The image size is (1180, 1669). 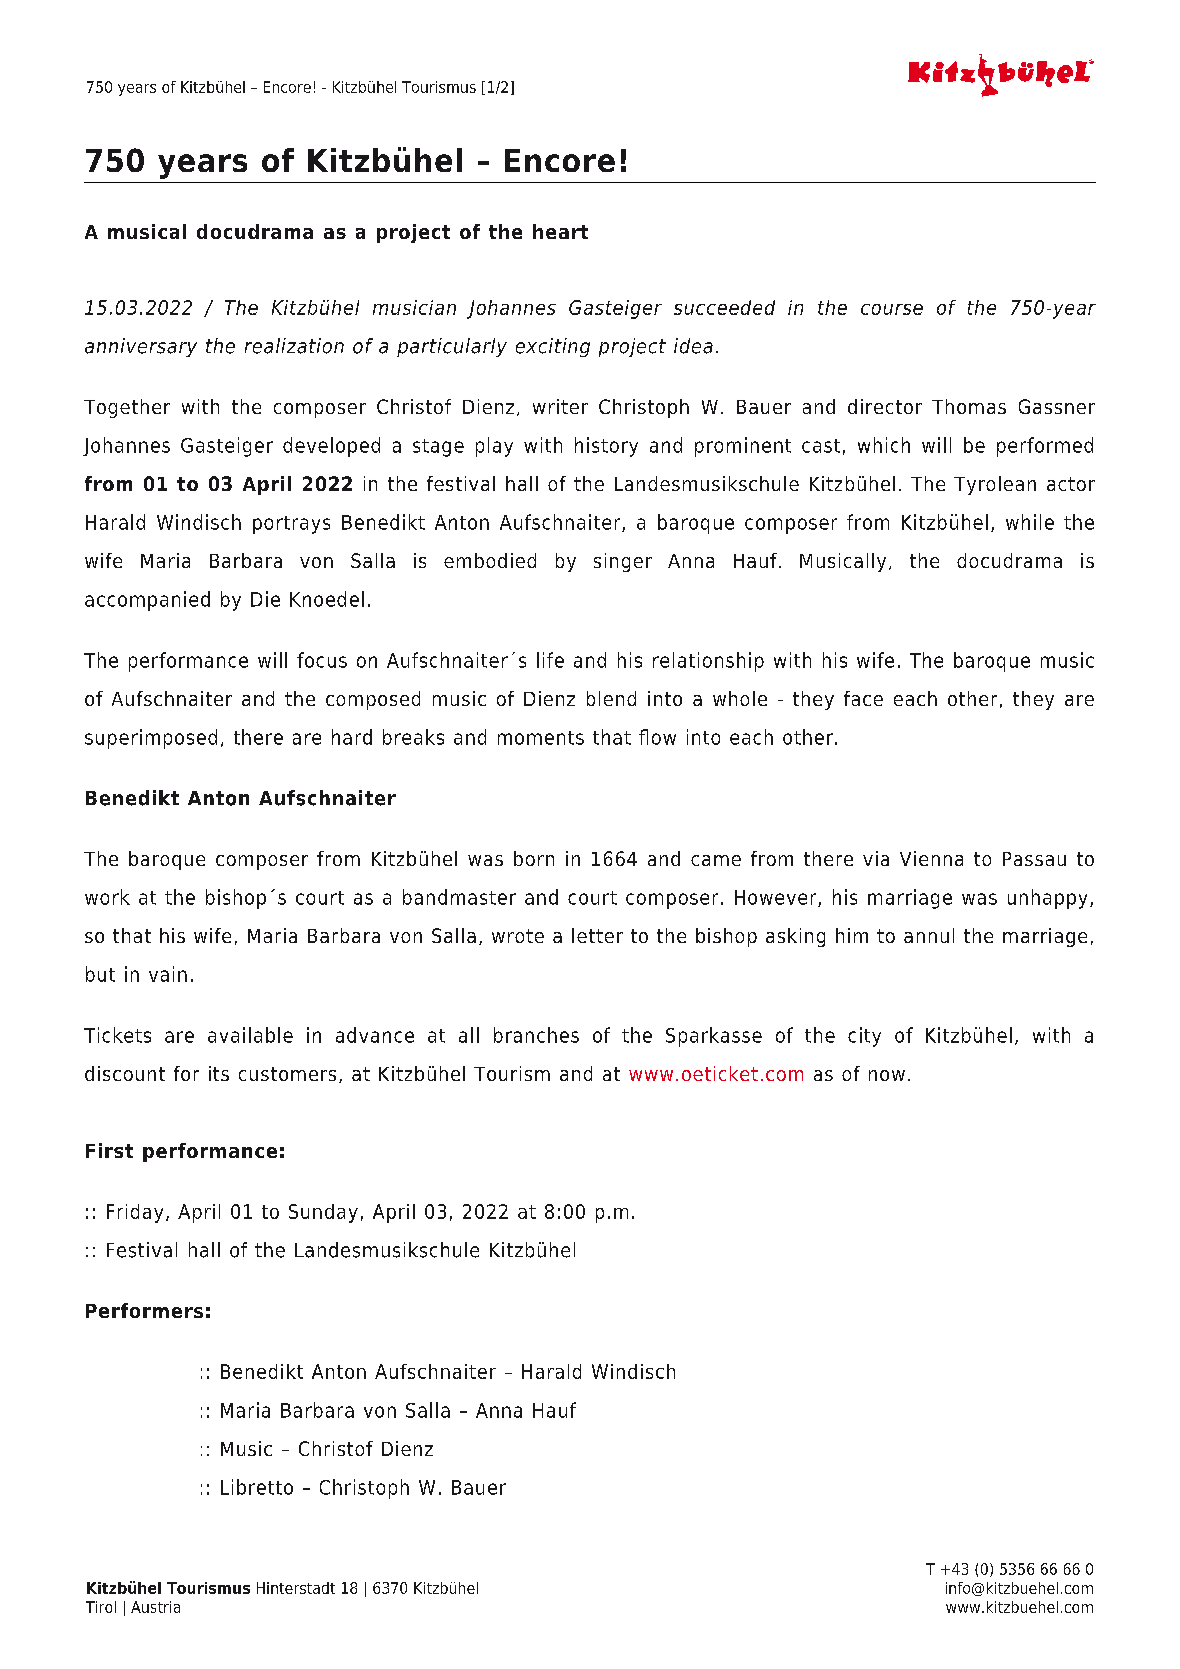 I want to click on Austria, so click(x=155, y=1607).
